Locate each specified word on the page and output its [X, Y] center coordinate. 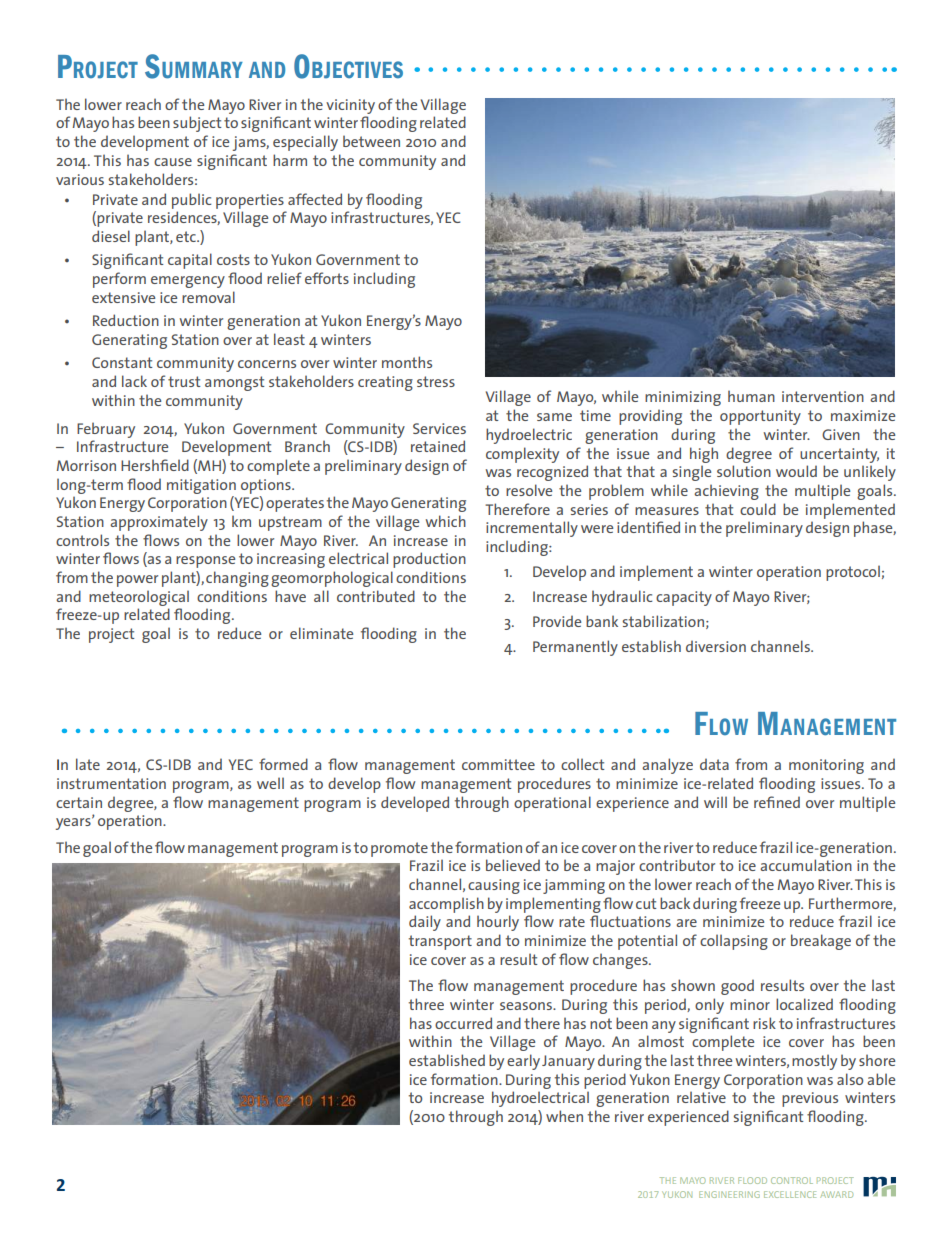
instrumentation [111, 783]
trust [184, 381]
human [751, 396]
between [371, 141]
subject [197, 124]
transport [440, 942]
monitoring [826, 766]
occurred [463, 1023]
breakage [821, 942]
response [205, 562]
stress [436, 381]
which [446, 521]
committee [498, 764]
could [758, 509]
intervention [823, 396]
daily [425, 923]
